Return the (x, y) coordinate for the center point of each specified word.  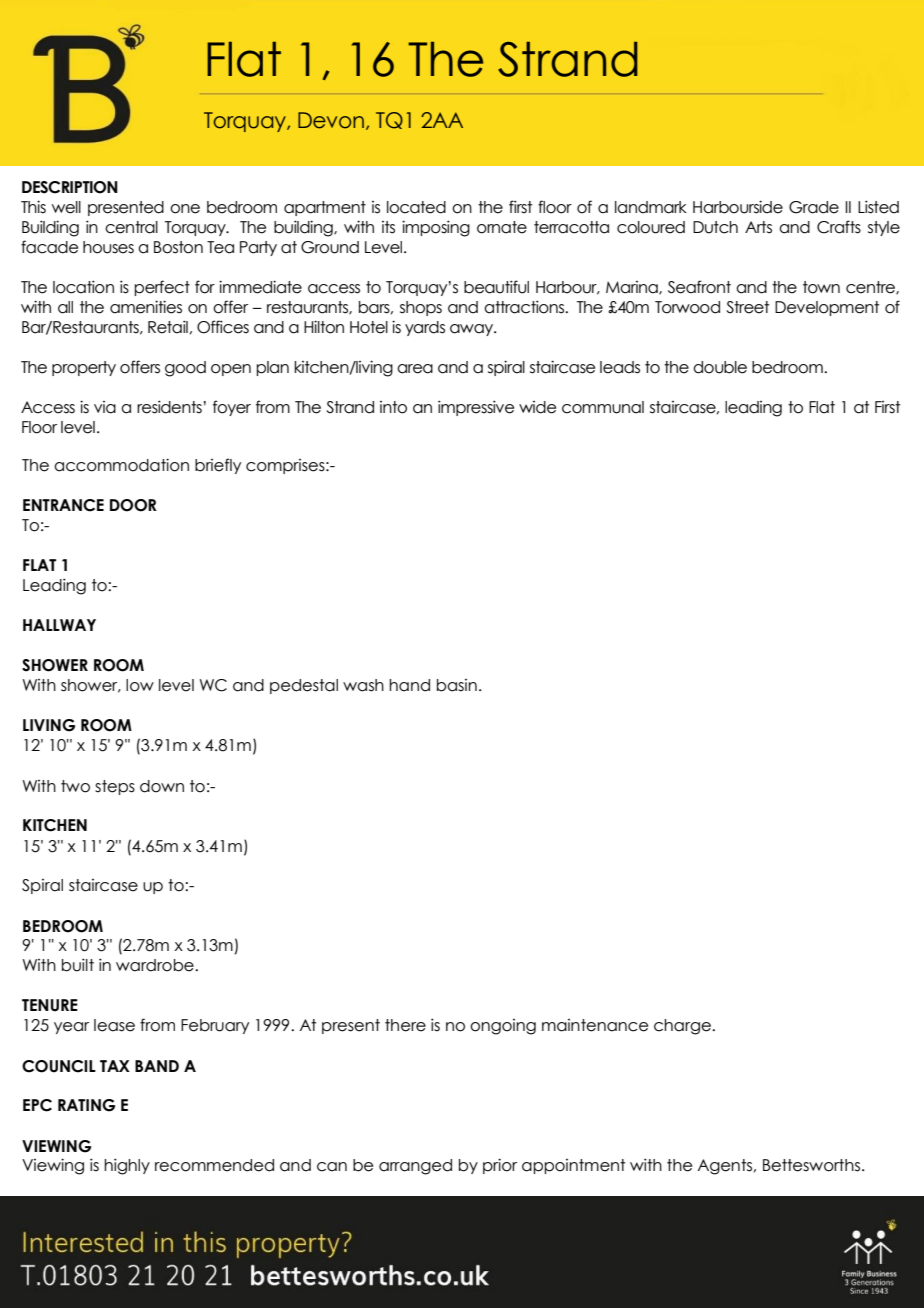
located (416, 207)
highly (127, 1166)
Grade (814, 207)
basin (457, 685)
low (140, 685)
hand (409, 685)
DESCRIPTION (70, 187)
